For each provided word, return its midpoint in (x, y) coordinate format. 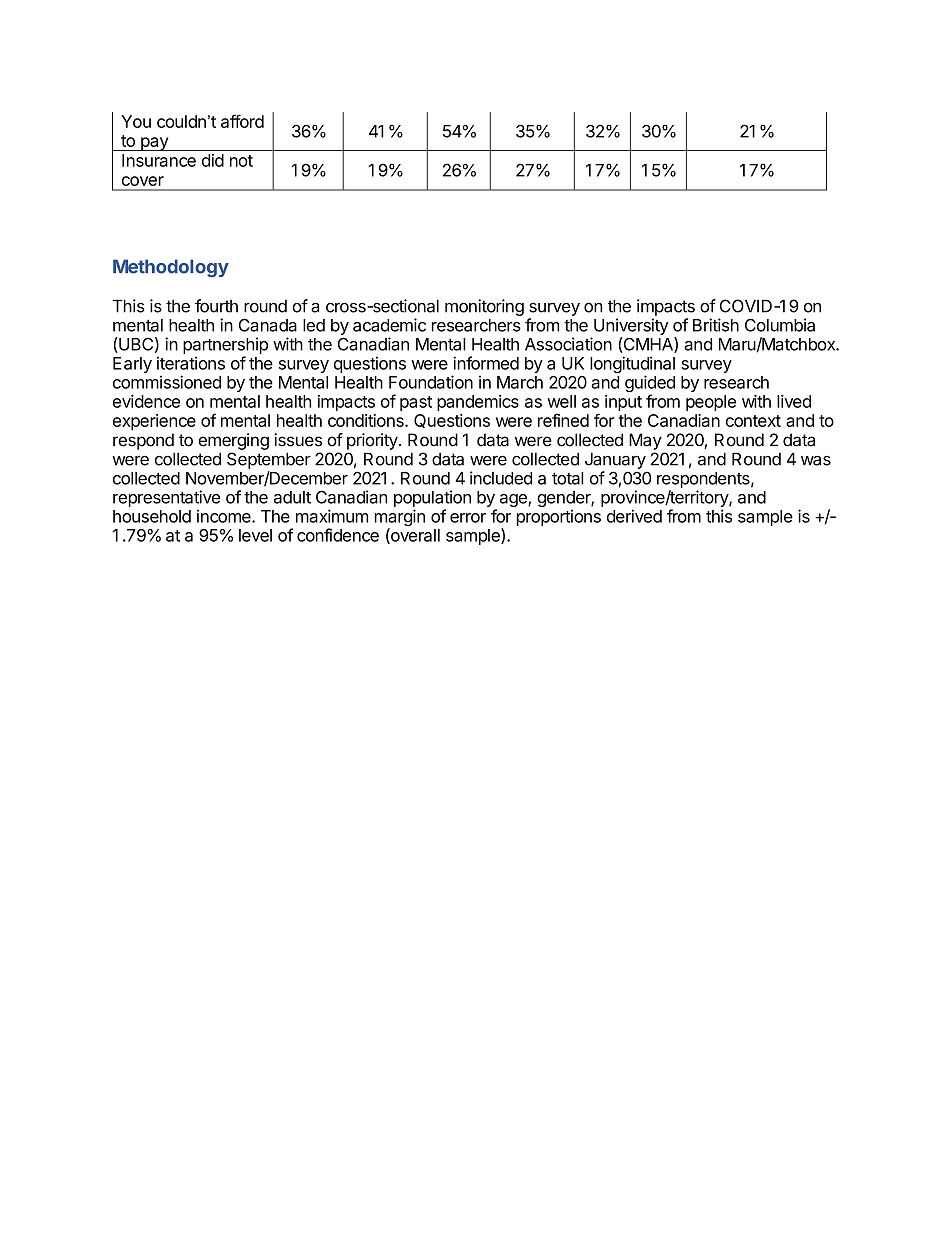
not (241, 161)
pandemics (478, 403)
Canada (268, 325)
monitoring (484, 307)
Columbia (780, 325)
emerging (233, 441)
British (716, 325)
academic (389, 325)
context (753, 421)
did (213, 160)
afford (242, 121)
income (225, 516)
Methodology (171, 268)
